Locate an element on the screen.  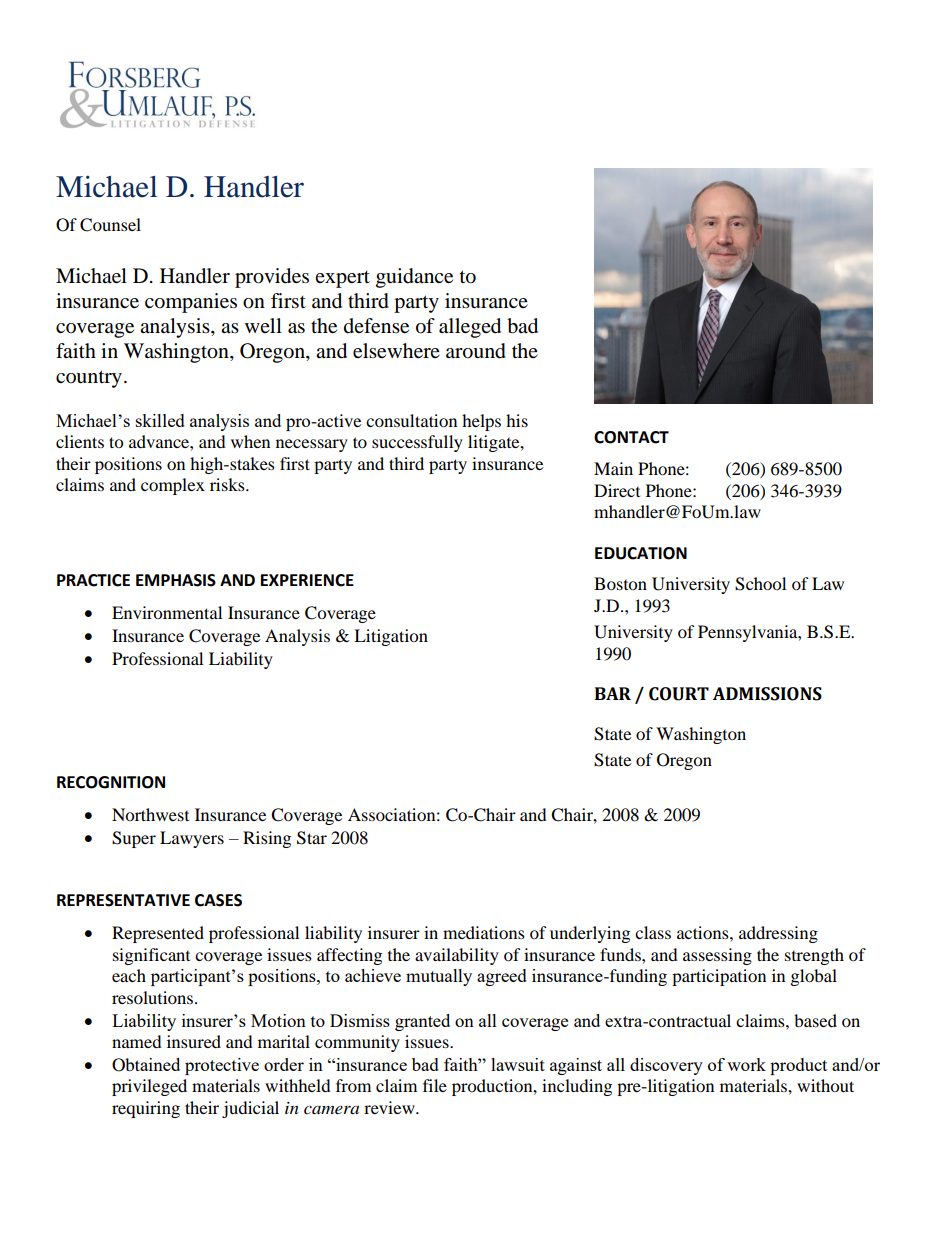
file is located at coordinates (435, 1085).
